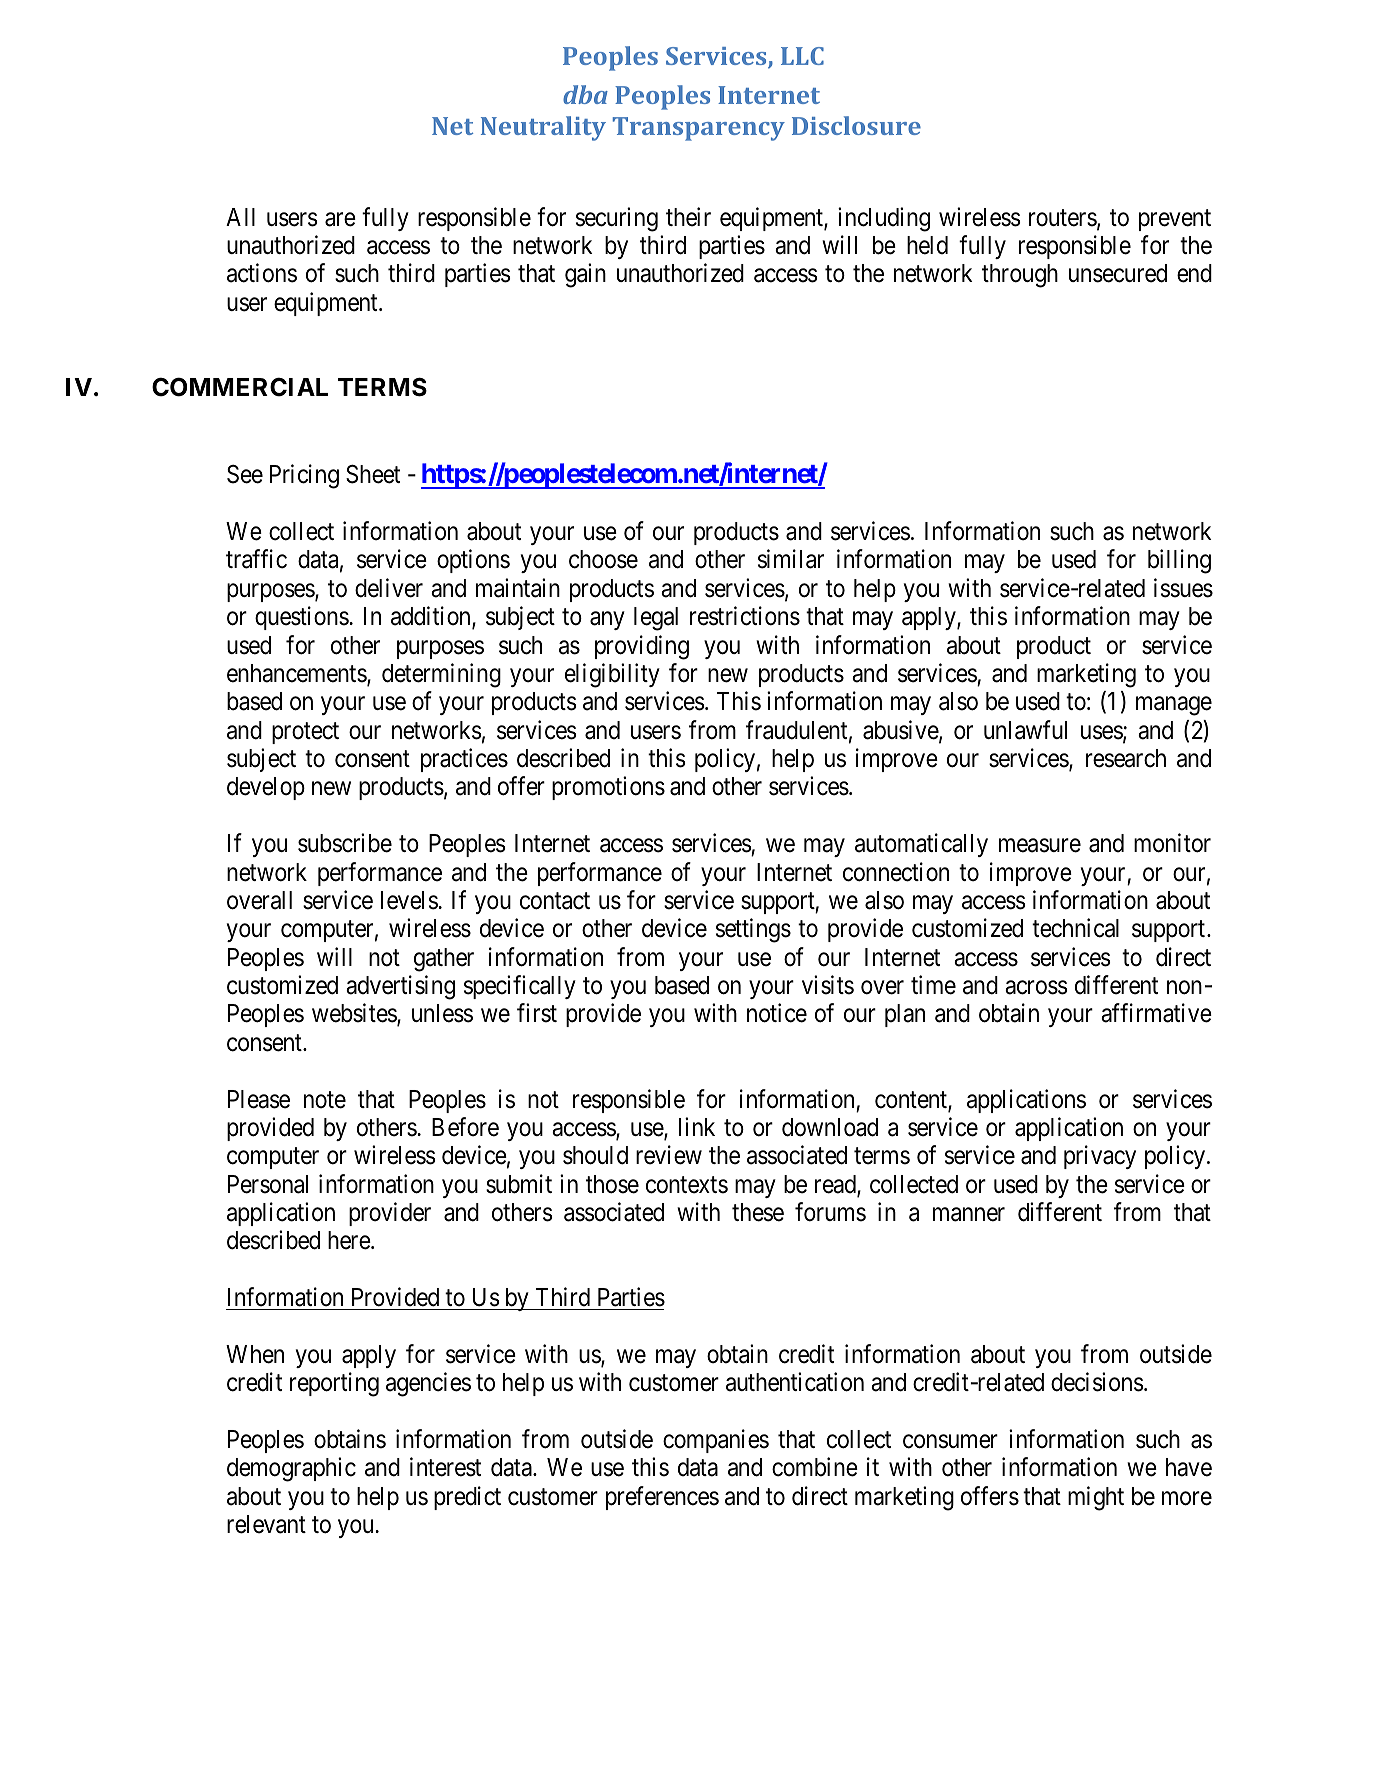 The image size is (1373, 1776). I want to click on note, so click(325, 1100).
